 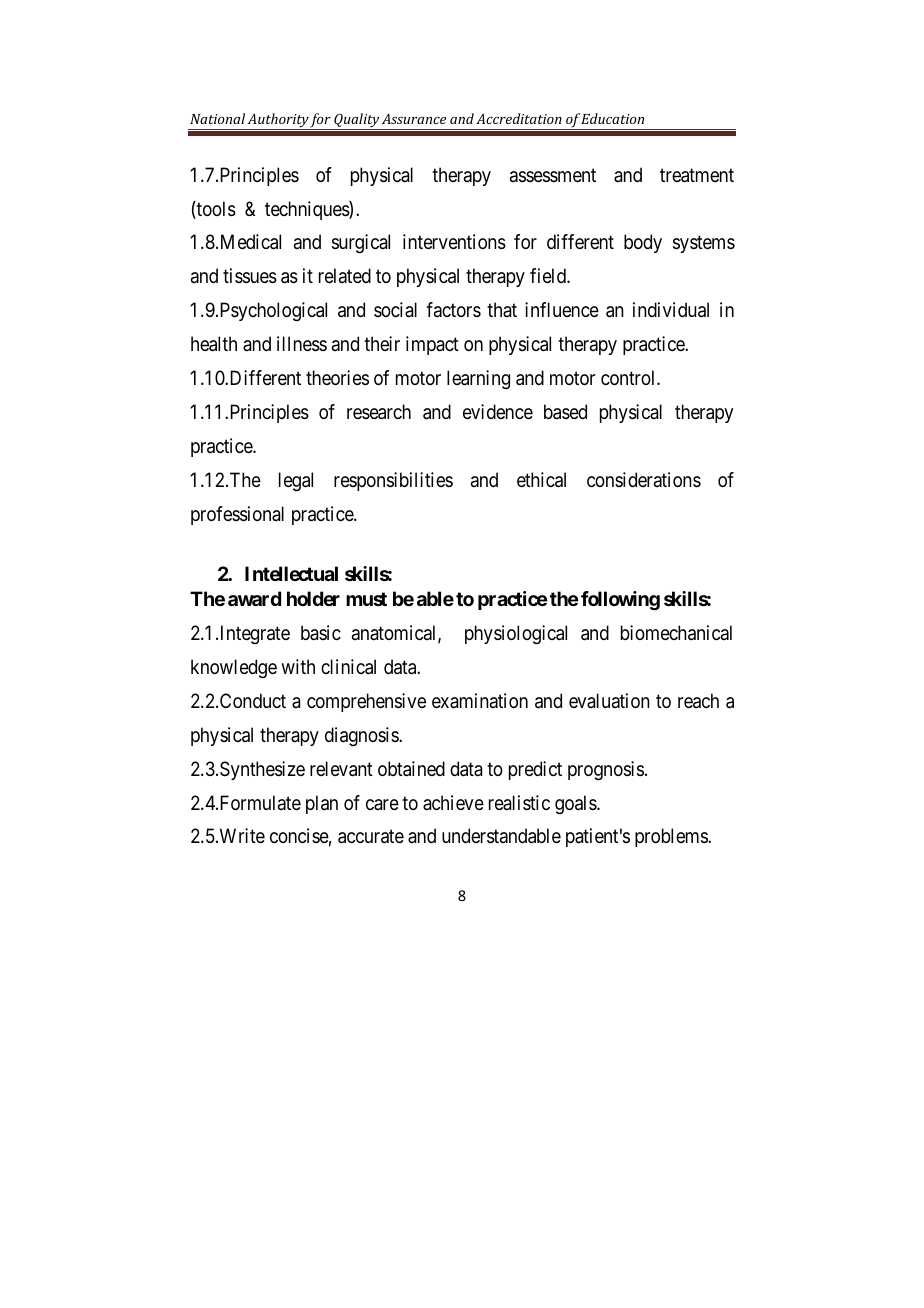 I want to click on legal, so click(x=296, y=482).
